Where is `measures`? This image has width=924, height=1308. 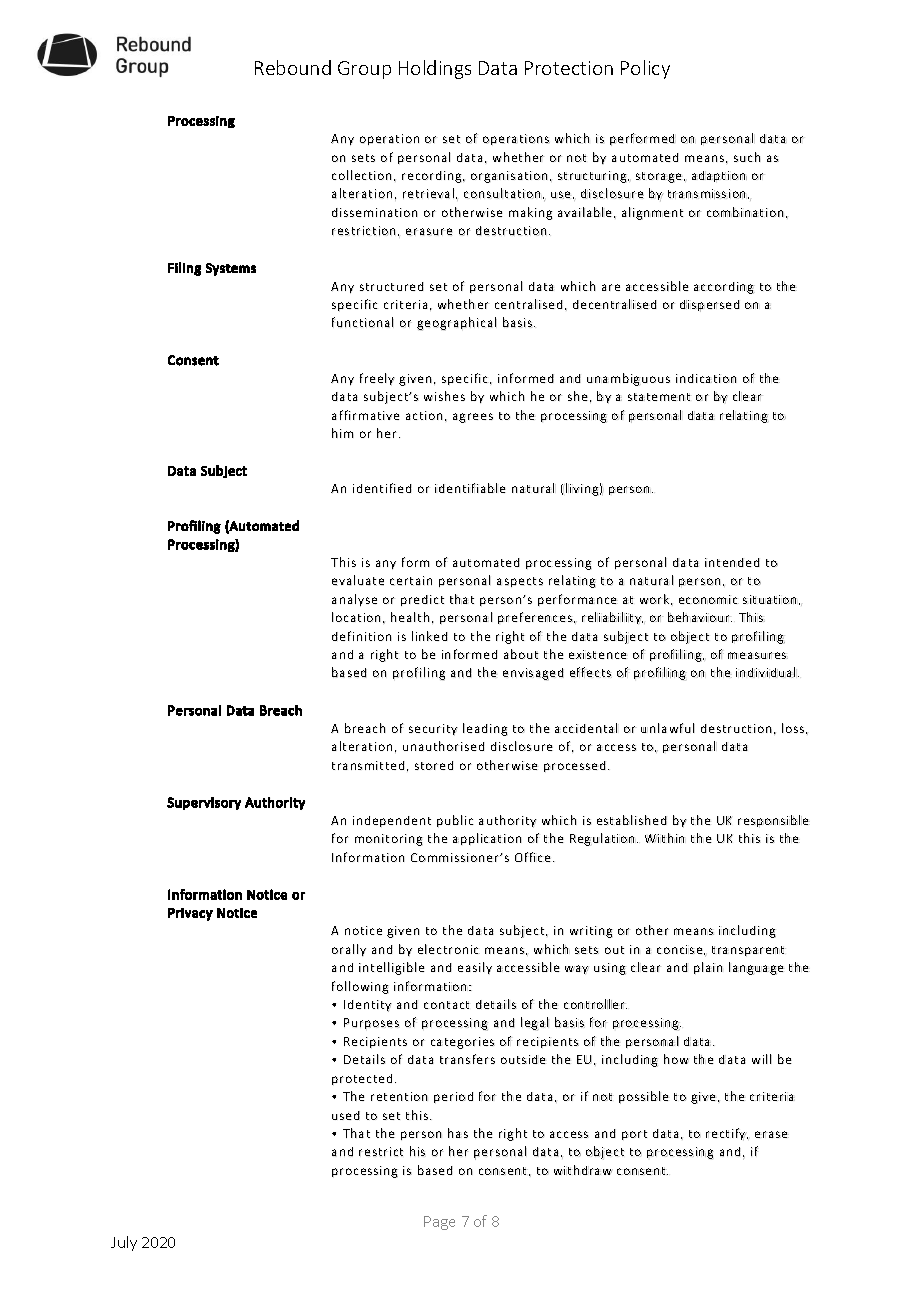
measures is located at coordinates (758, 655).
